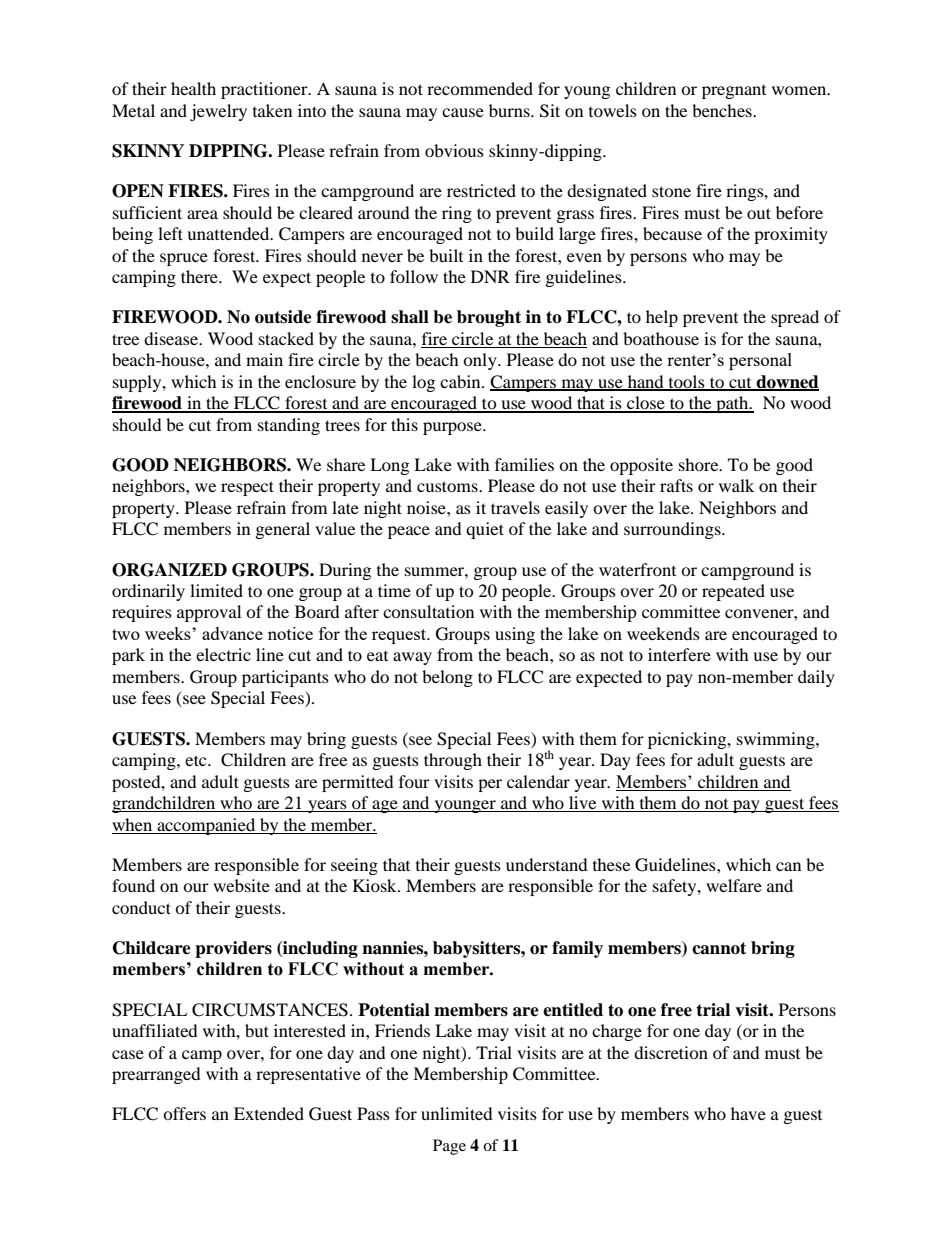 This image has height=1233, width=952. Describe the element at coordinates (547, 864) in the image. I see `understand` at that location.
